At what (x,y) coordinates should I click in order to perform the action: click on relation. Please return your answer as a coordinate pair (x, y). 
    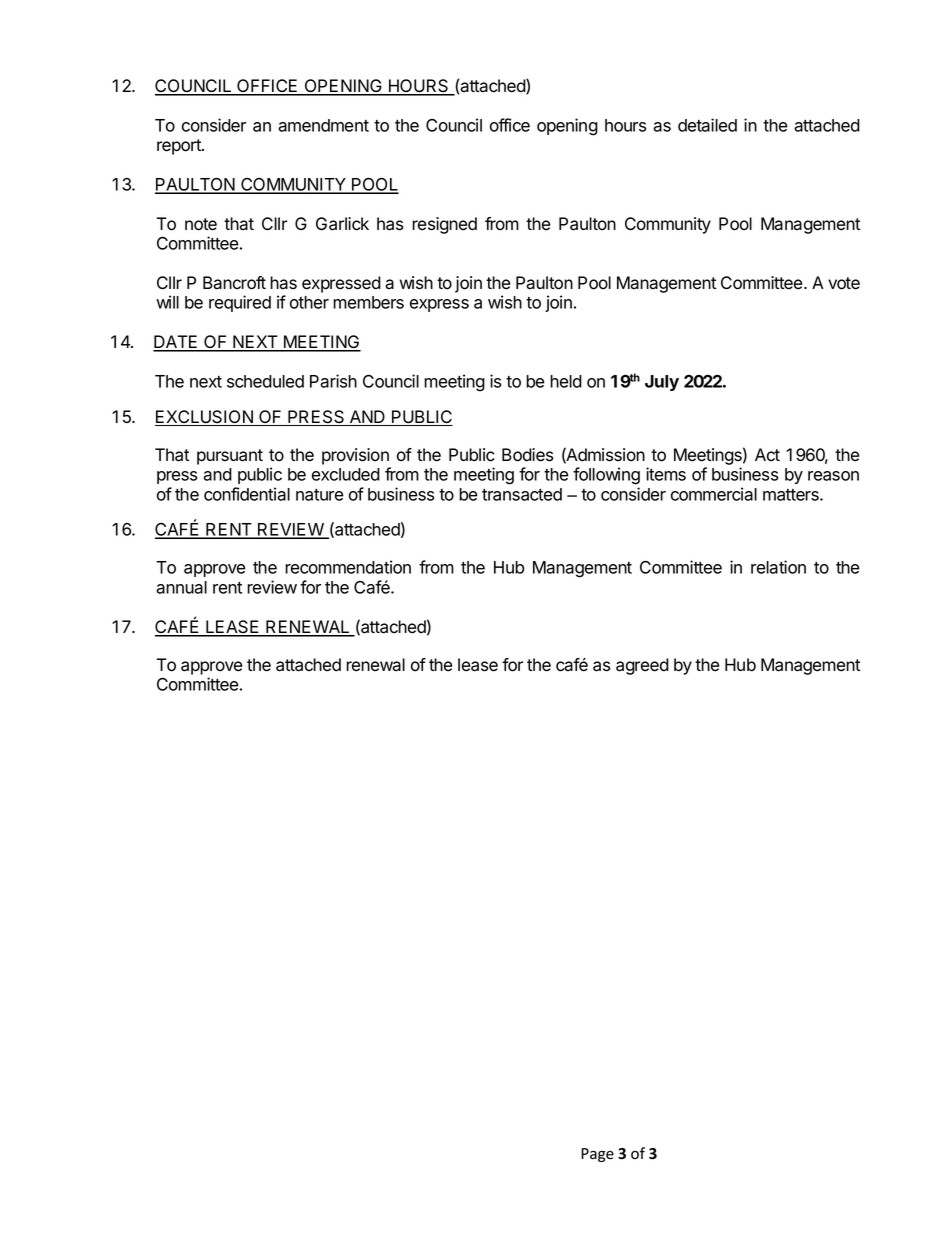
    Looking at the image, I should click on (778, 567).
